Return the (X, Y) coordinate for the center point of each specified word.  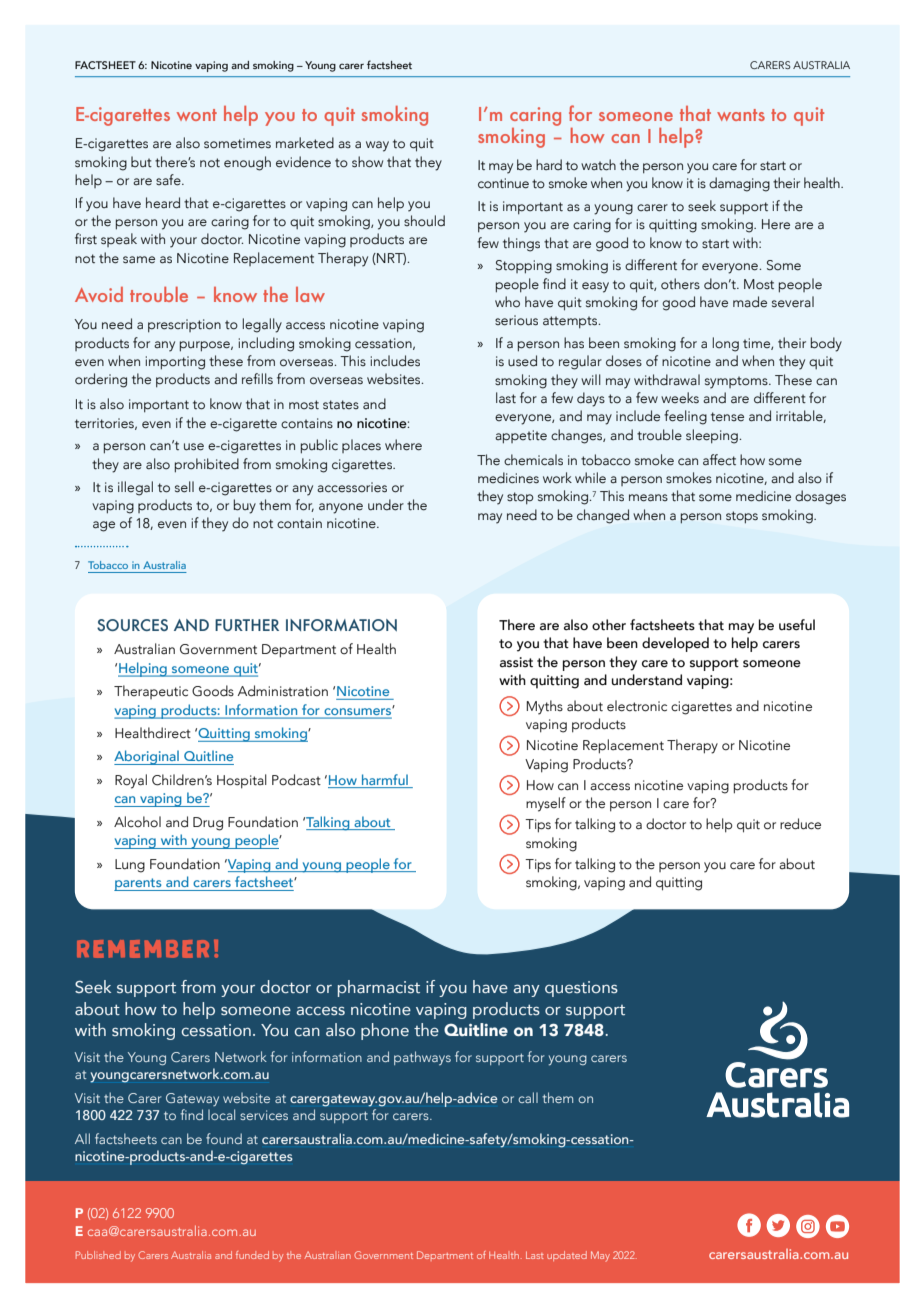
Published (98, 1255)
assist (516, 662)
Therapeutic (151, 692)
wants (741, 115)
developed (675, 644)
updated (567, 1256)
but (141, 161)
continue (503, 183)
